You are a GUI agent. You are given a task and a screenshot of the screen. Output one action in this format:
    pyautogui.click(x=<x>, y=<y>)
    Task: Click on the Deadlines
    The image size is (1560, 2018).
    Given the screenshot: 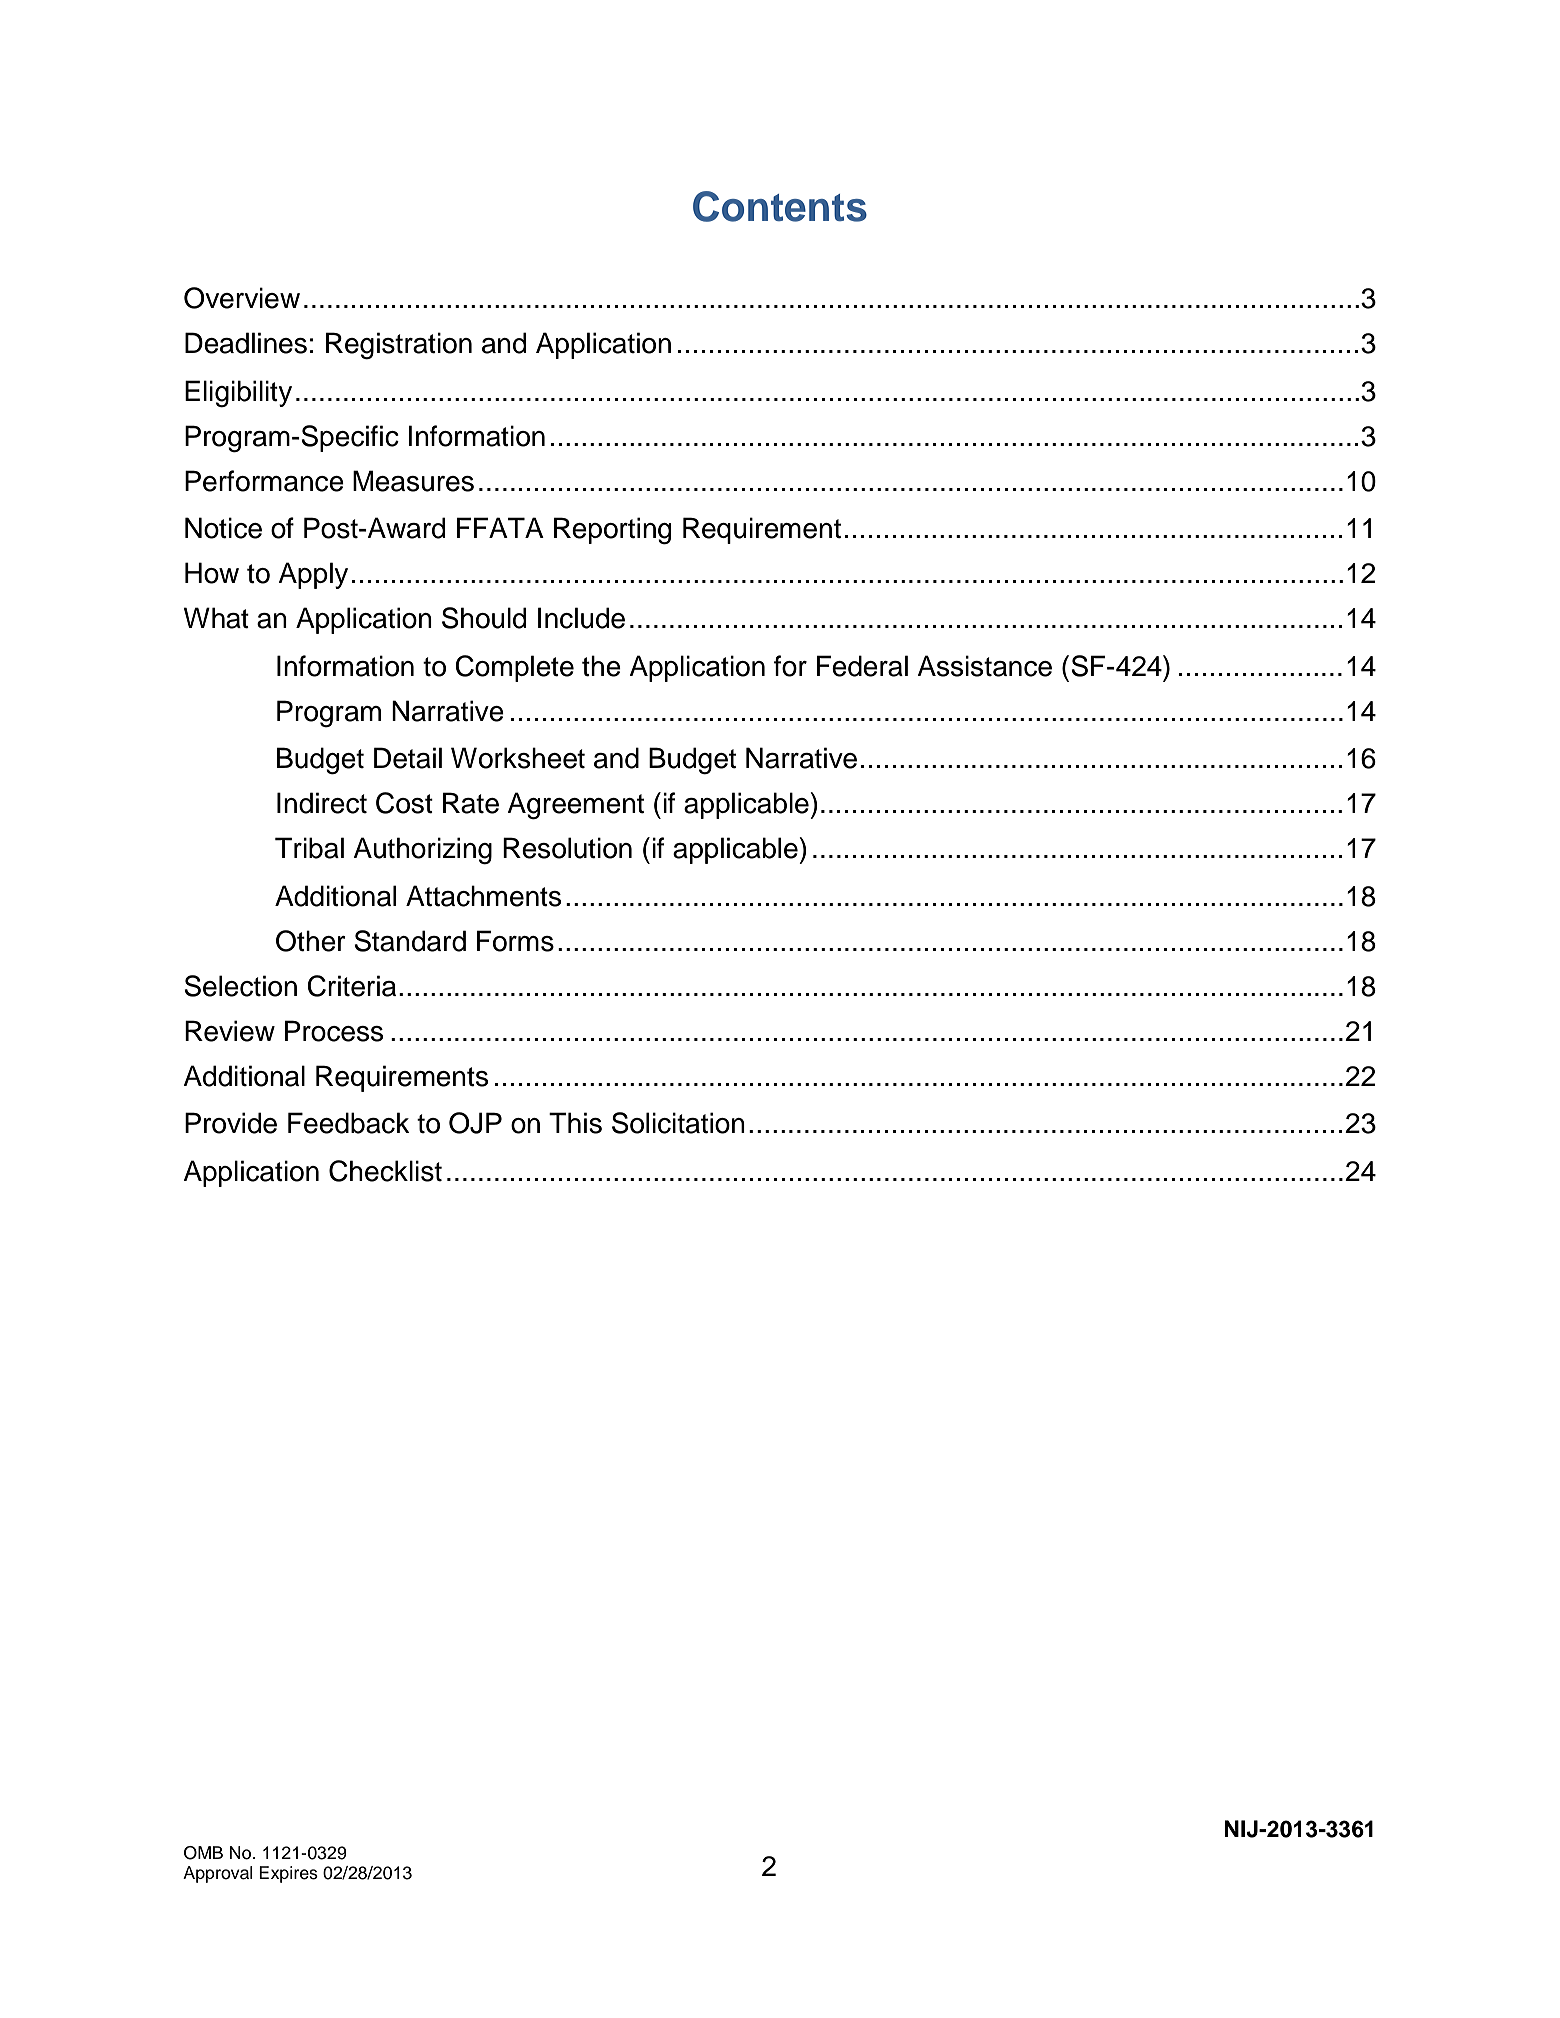 What is the action you would take?
    pyautogui.click(x=246, y=343)
